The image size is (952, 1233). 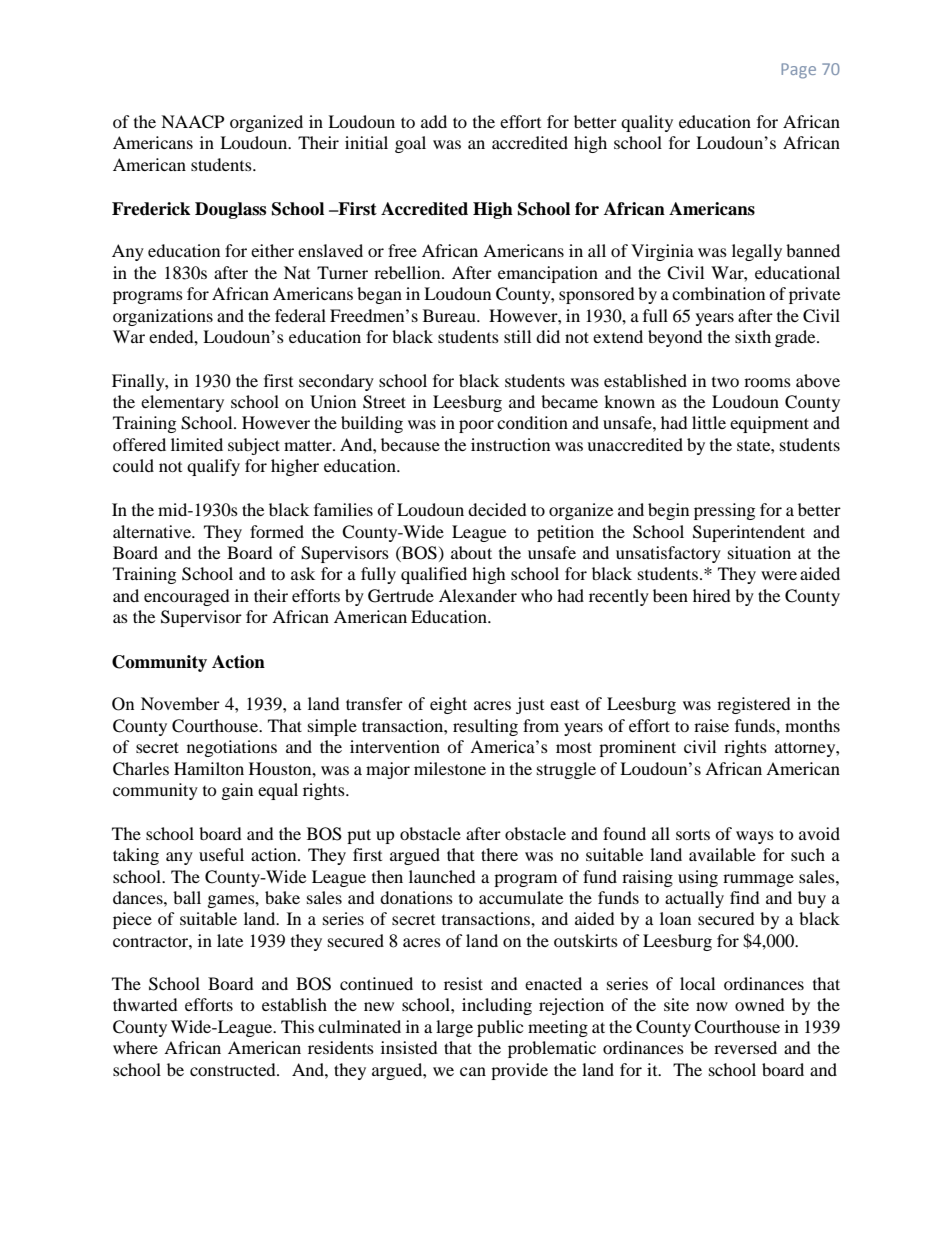 I want to click on registered, so click(x=754, y=705).
